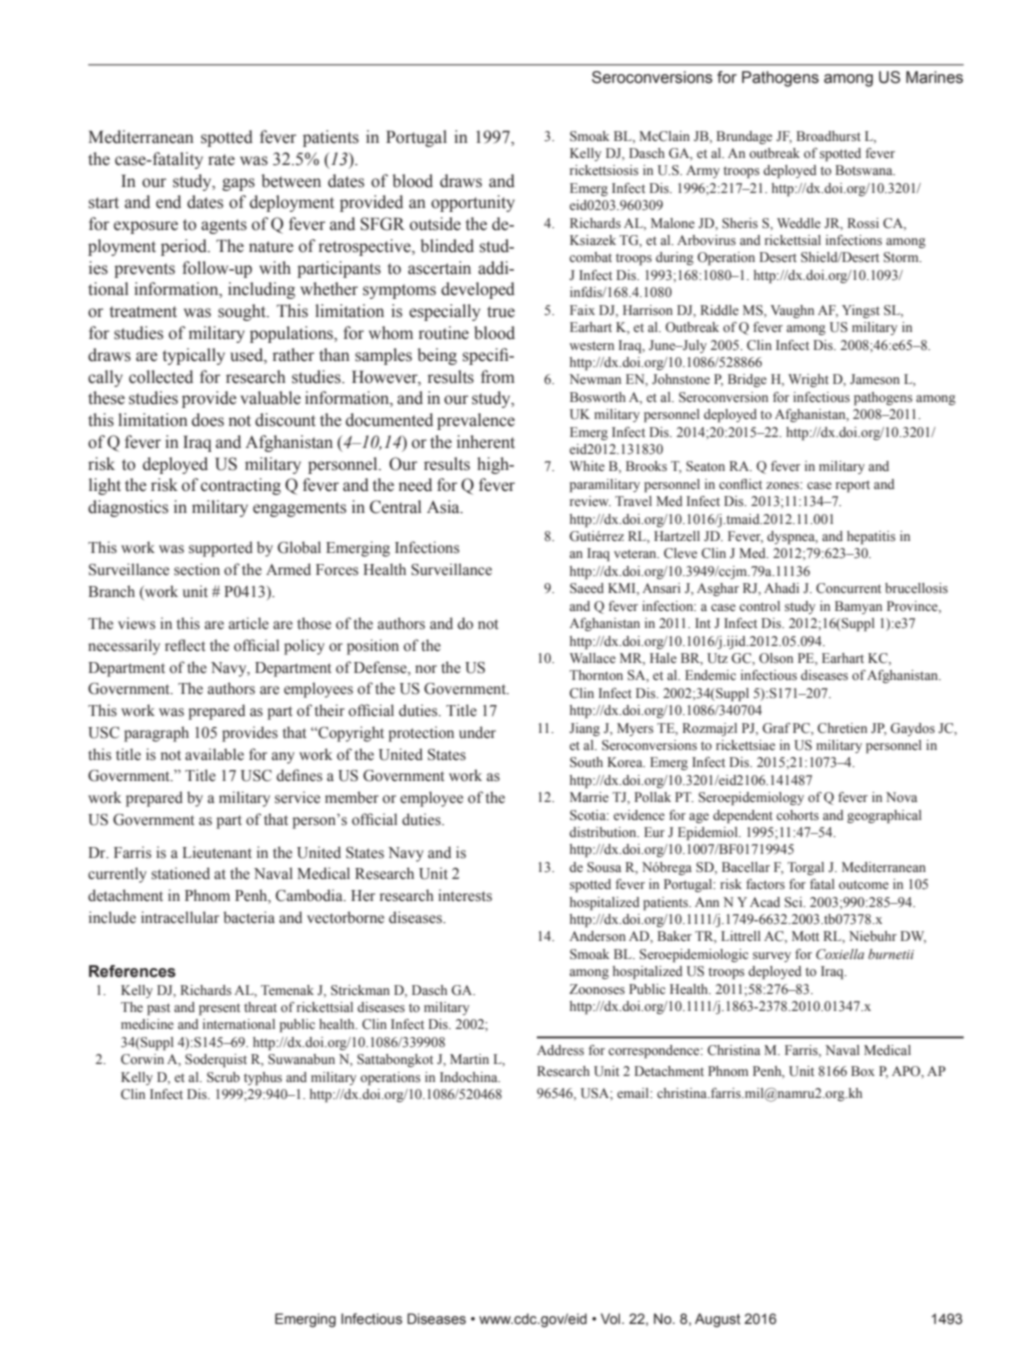 The image size is (1029, 1371). I want to click on rate, so click(221, 160).
